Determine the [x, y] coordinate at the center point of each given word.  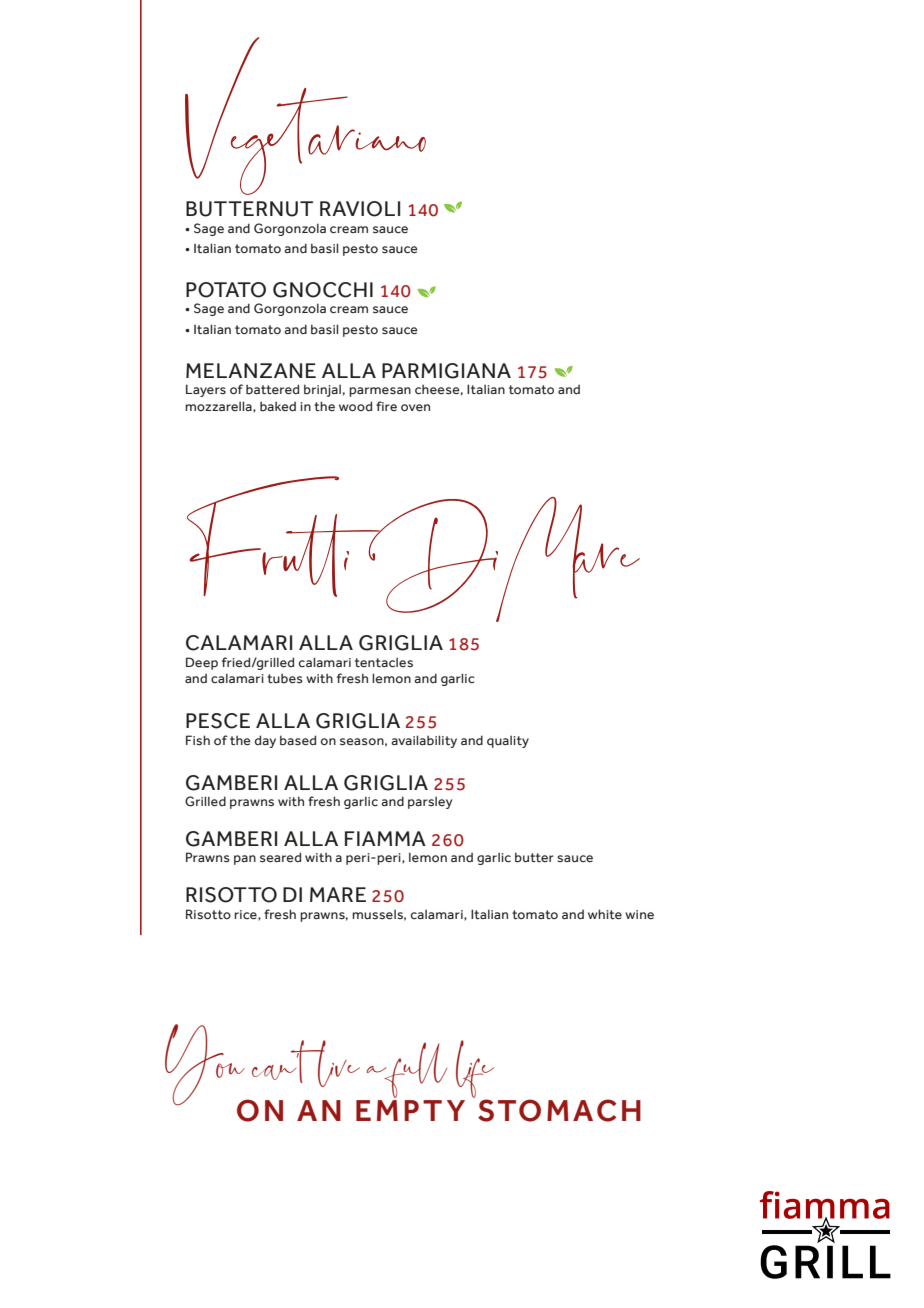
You [206, 1066]
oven [415, 408]
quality [508, 741]
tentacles [384, 662]
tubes [285, 678]
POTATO [226, 290]
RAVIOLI [360, 209]
